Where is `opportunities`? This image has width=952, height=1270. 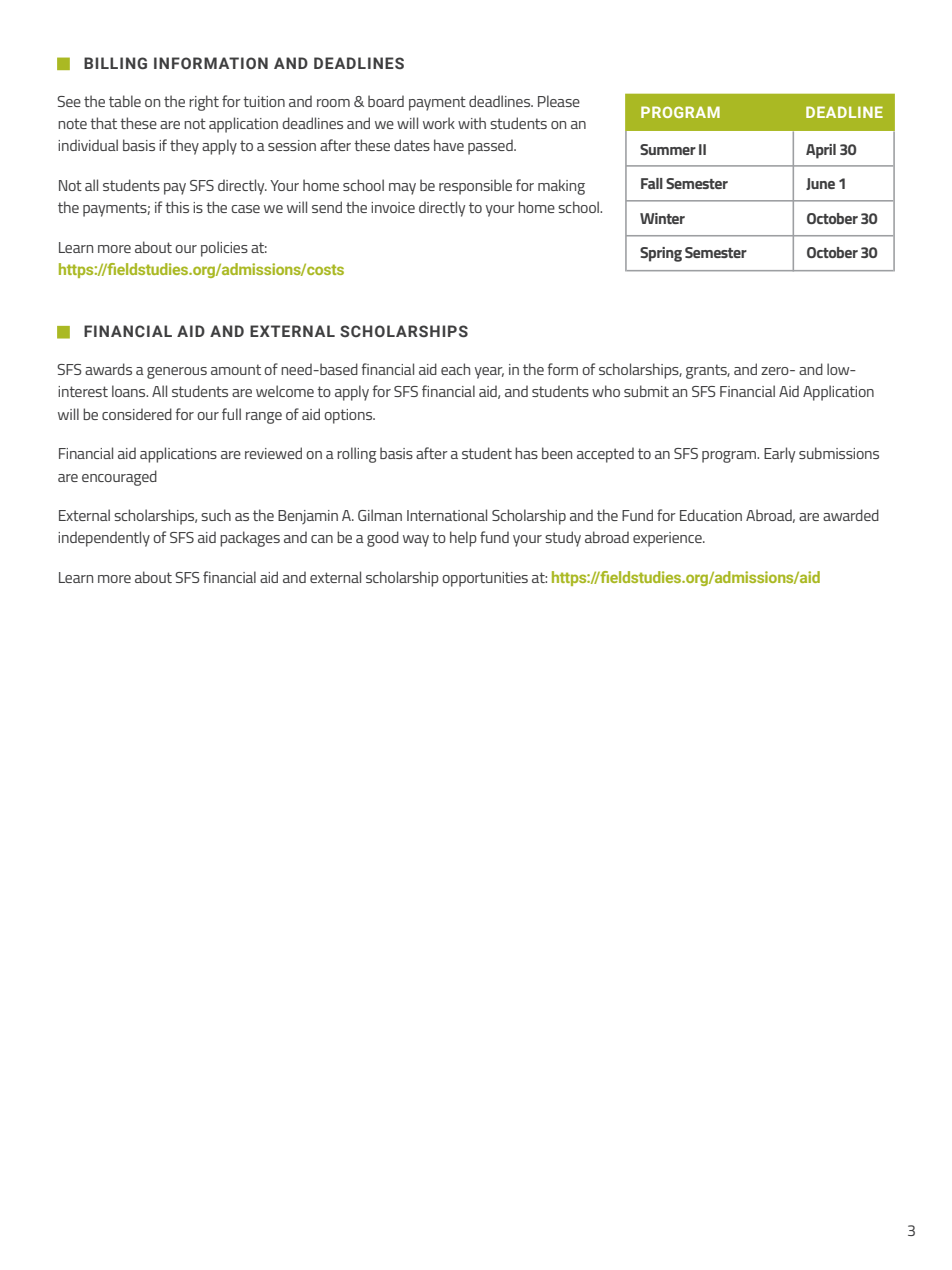
opportunities is located at coordinates (485, 579).
